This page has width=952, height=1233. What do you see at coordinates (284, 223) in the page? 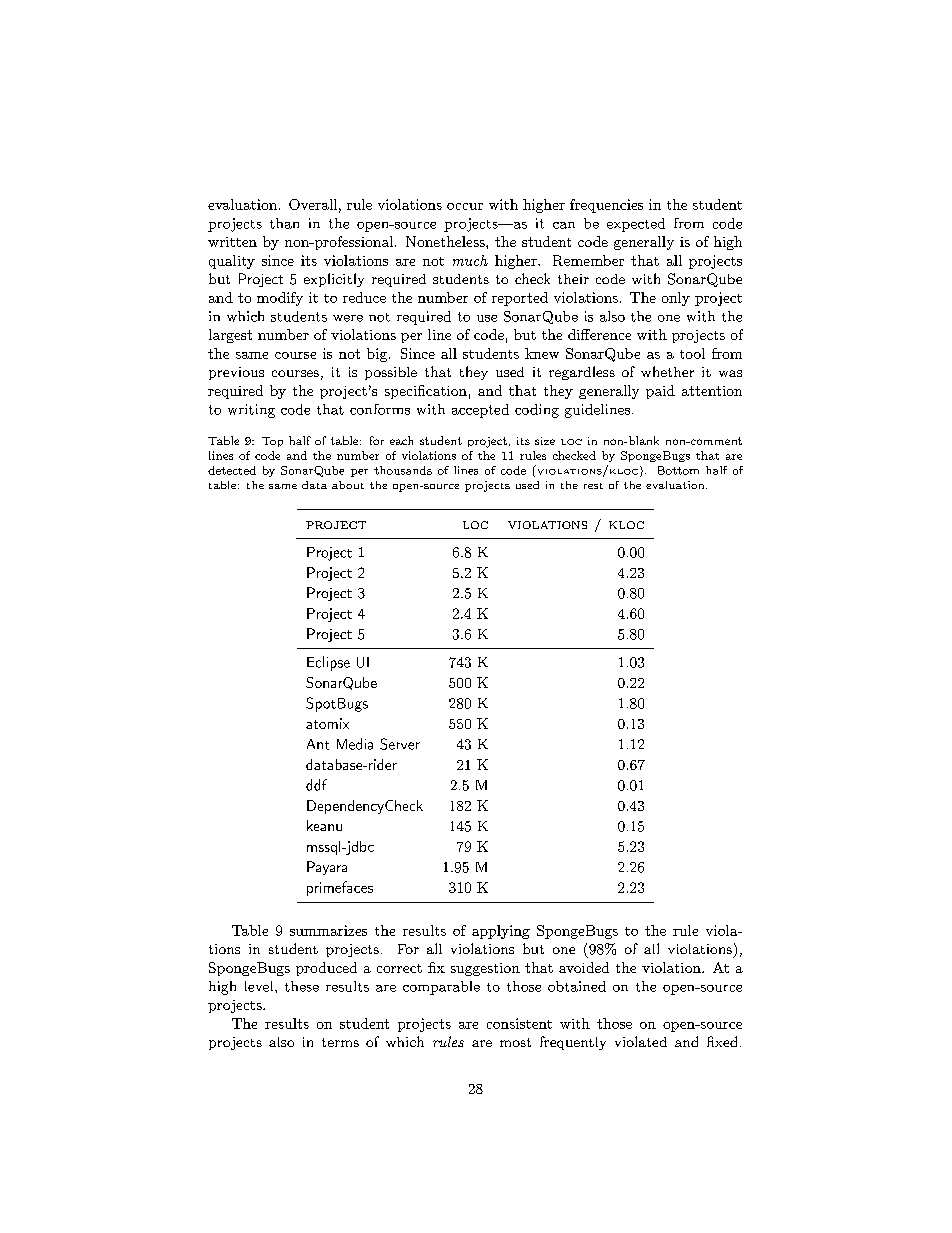
I see `than` at bounding box center [284, 223].
